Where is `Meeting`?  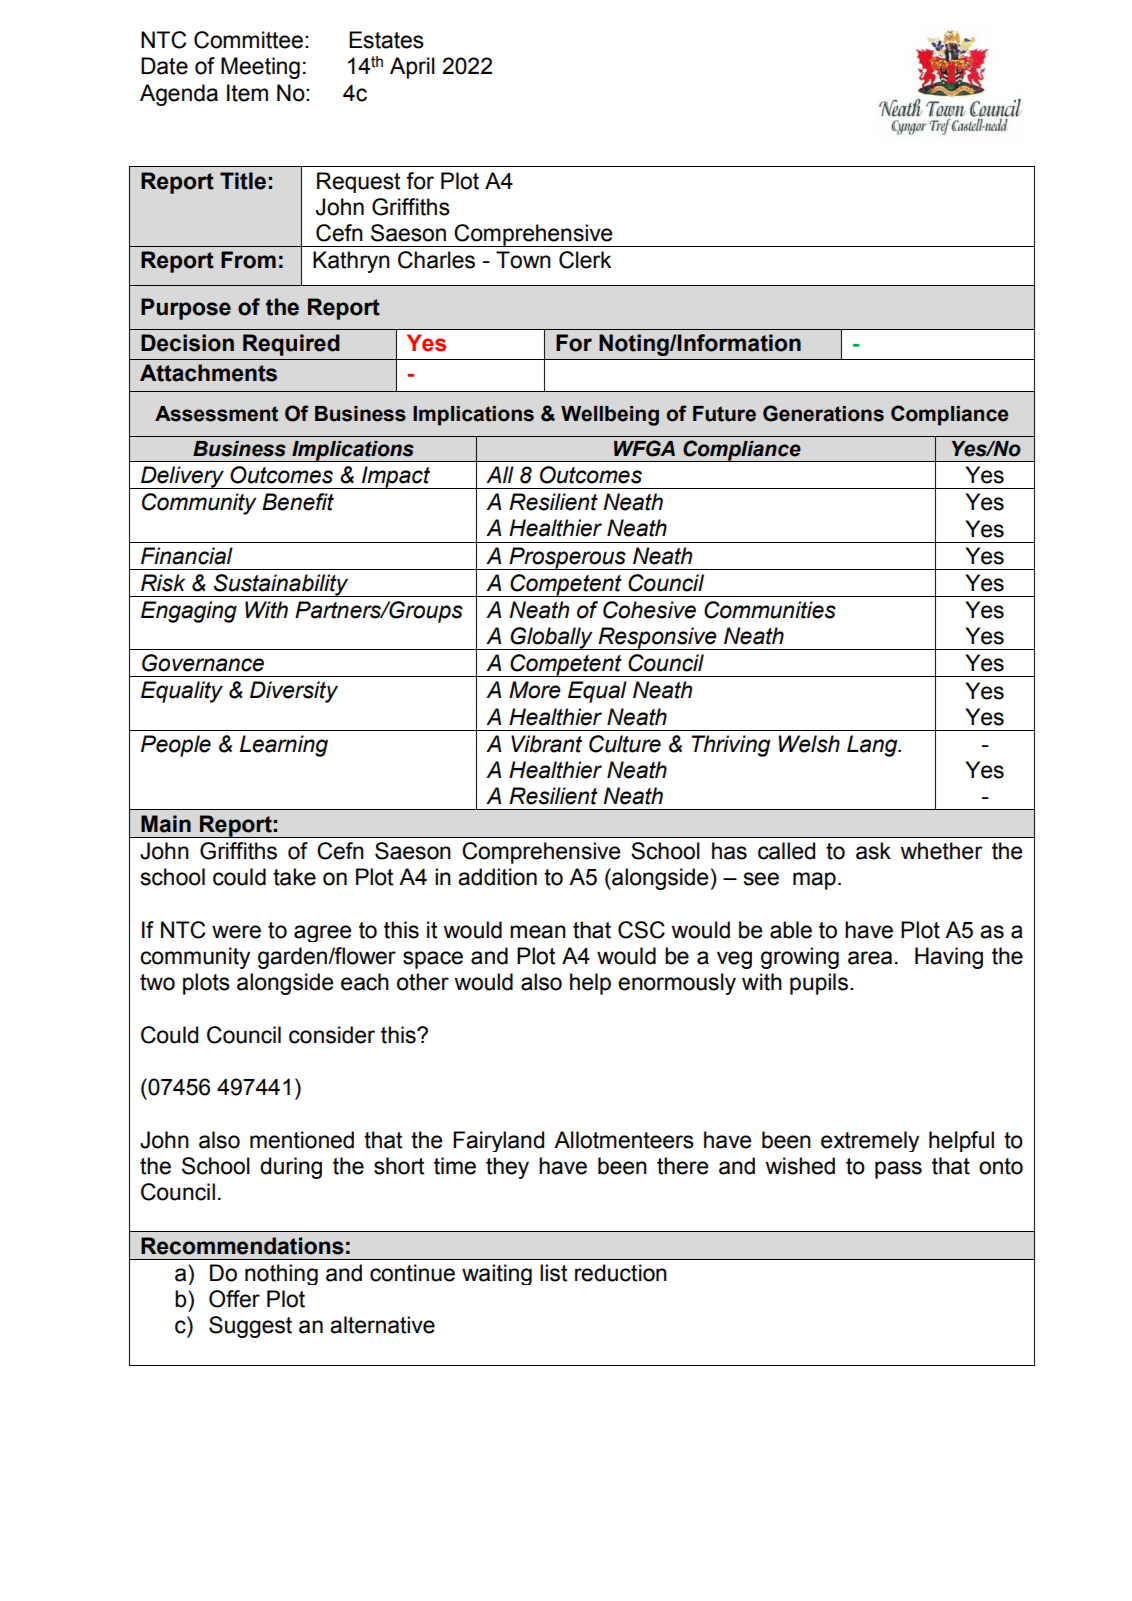 Meeting is located at coordinates (260, 68).
